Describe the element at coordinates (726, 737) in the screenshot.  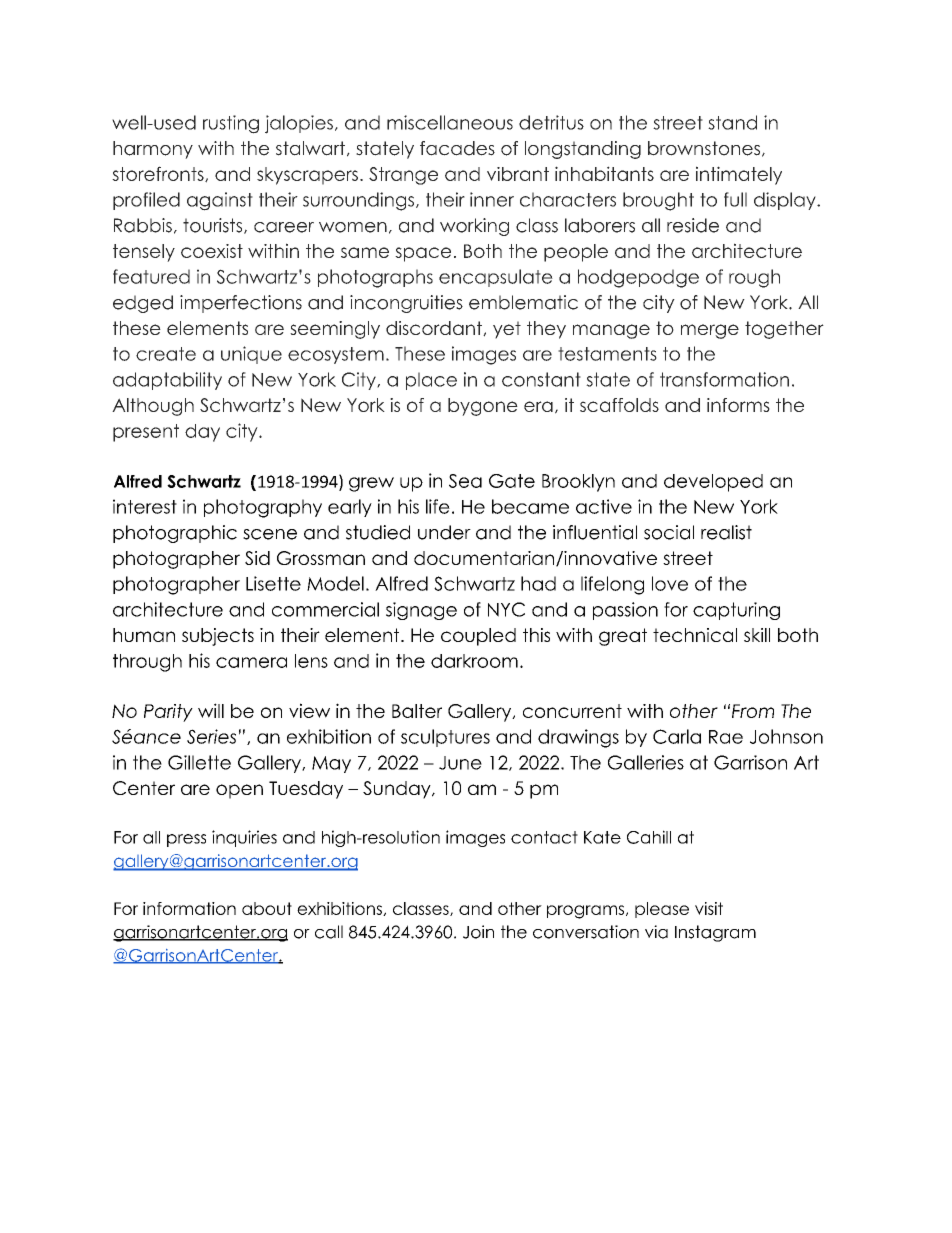
I see `Rae` at that location.
